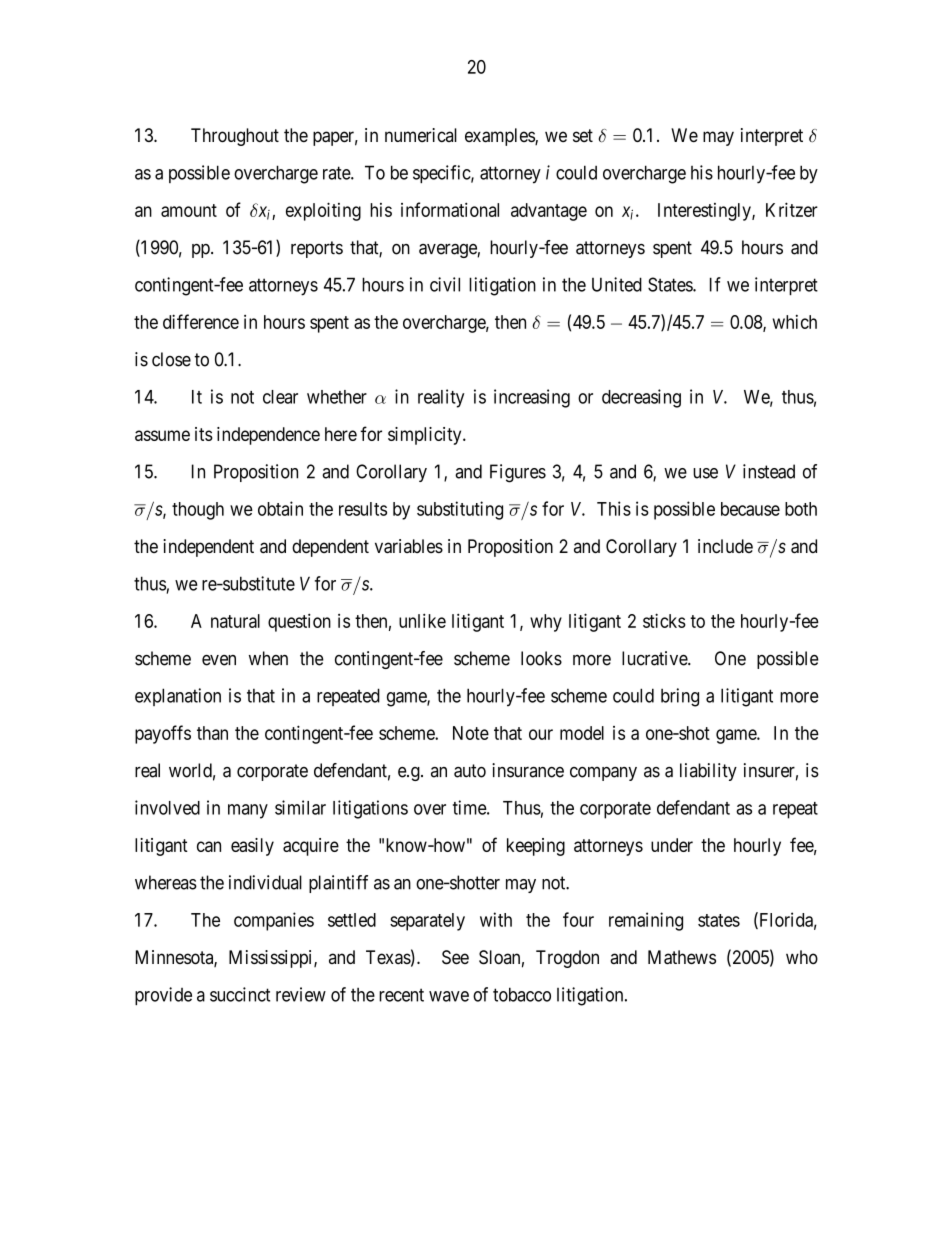 Image resolution: width=952 pixels, height=1233 pixels. I want to click on Mathews, so click(682, 957).
